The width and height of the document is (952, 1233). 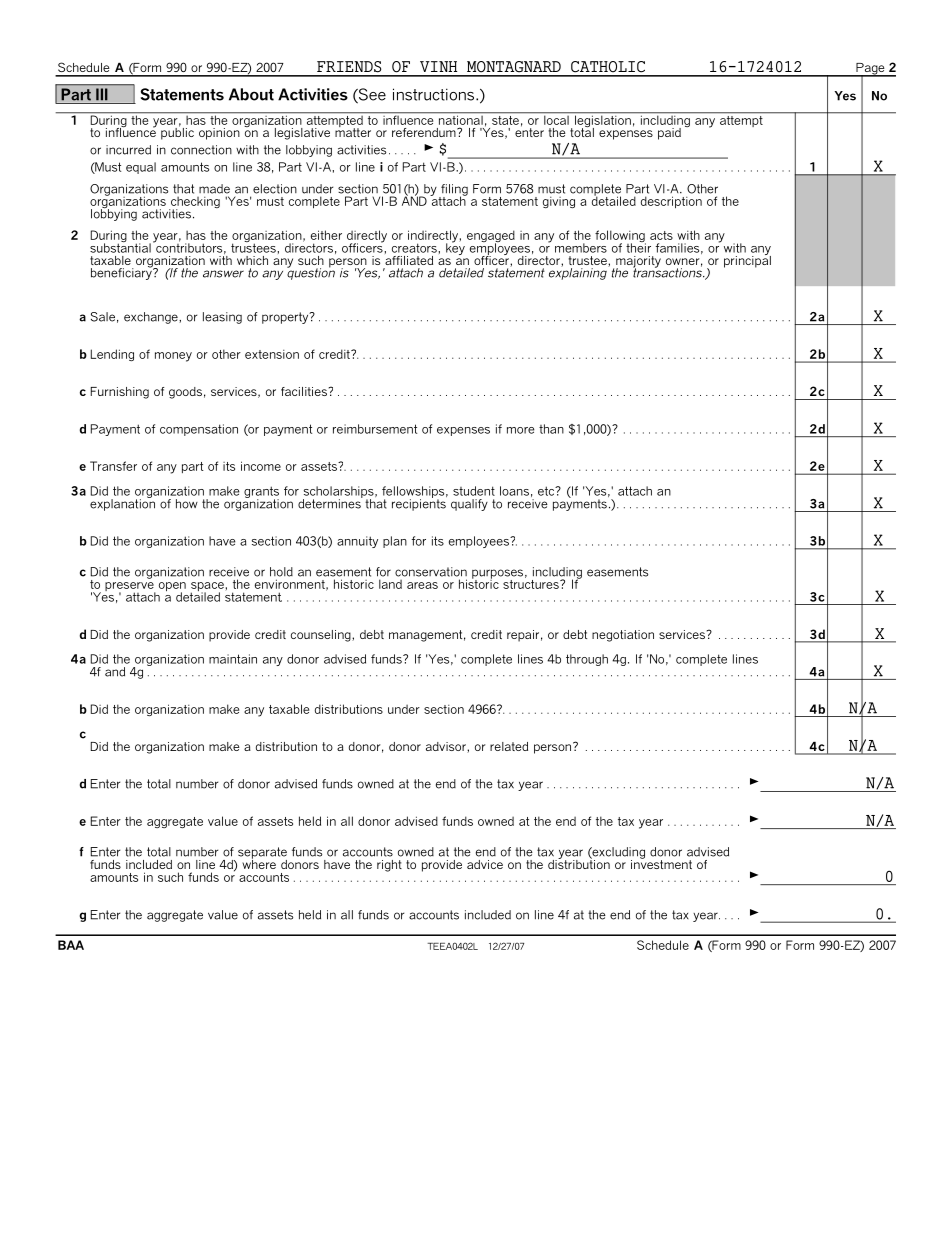 What do you see at coordinates (71, 945) in the document?
I see `BAA` at bounding box center [71, 945].
